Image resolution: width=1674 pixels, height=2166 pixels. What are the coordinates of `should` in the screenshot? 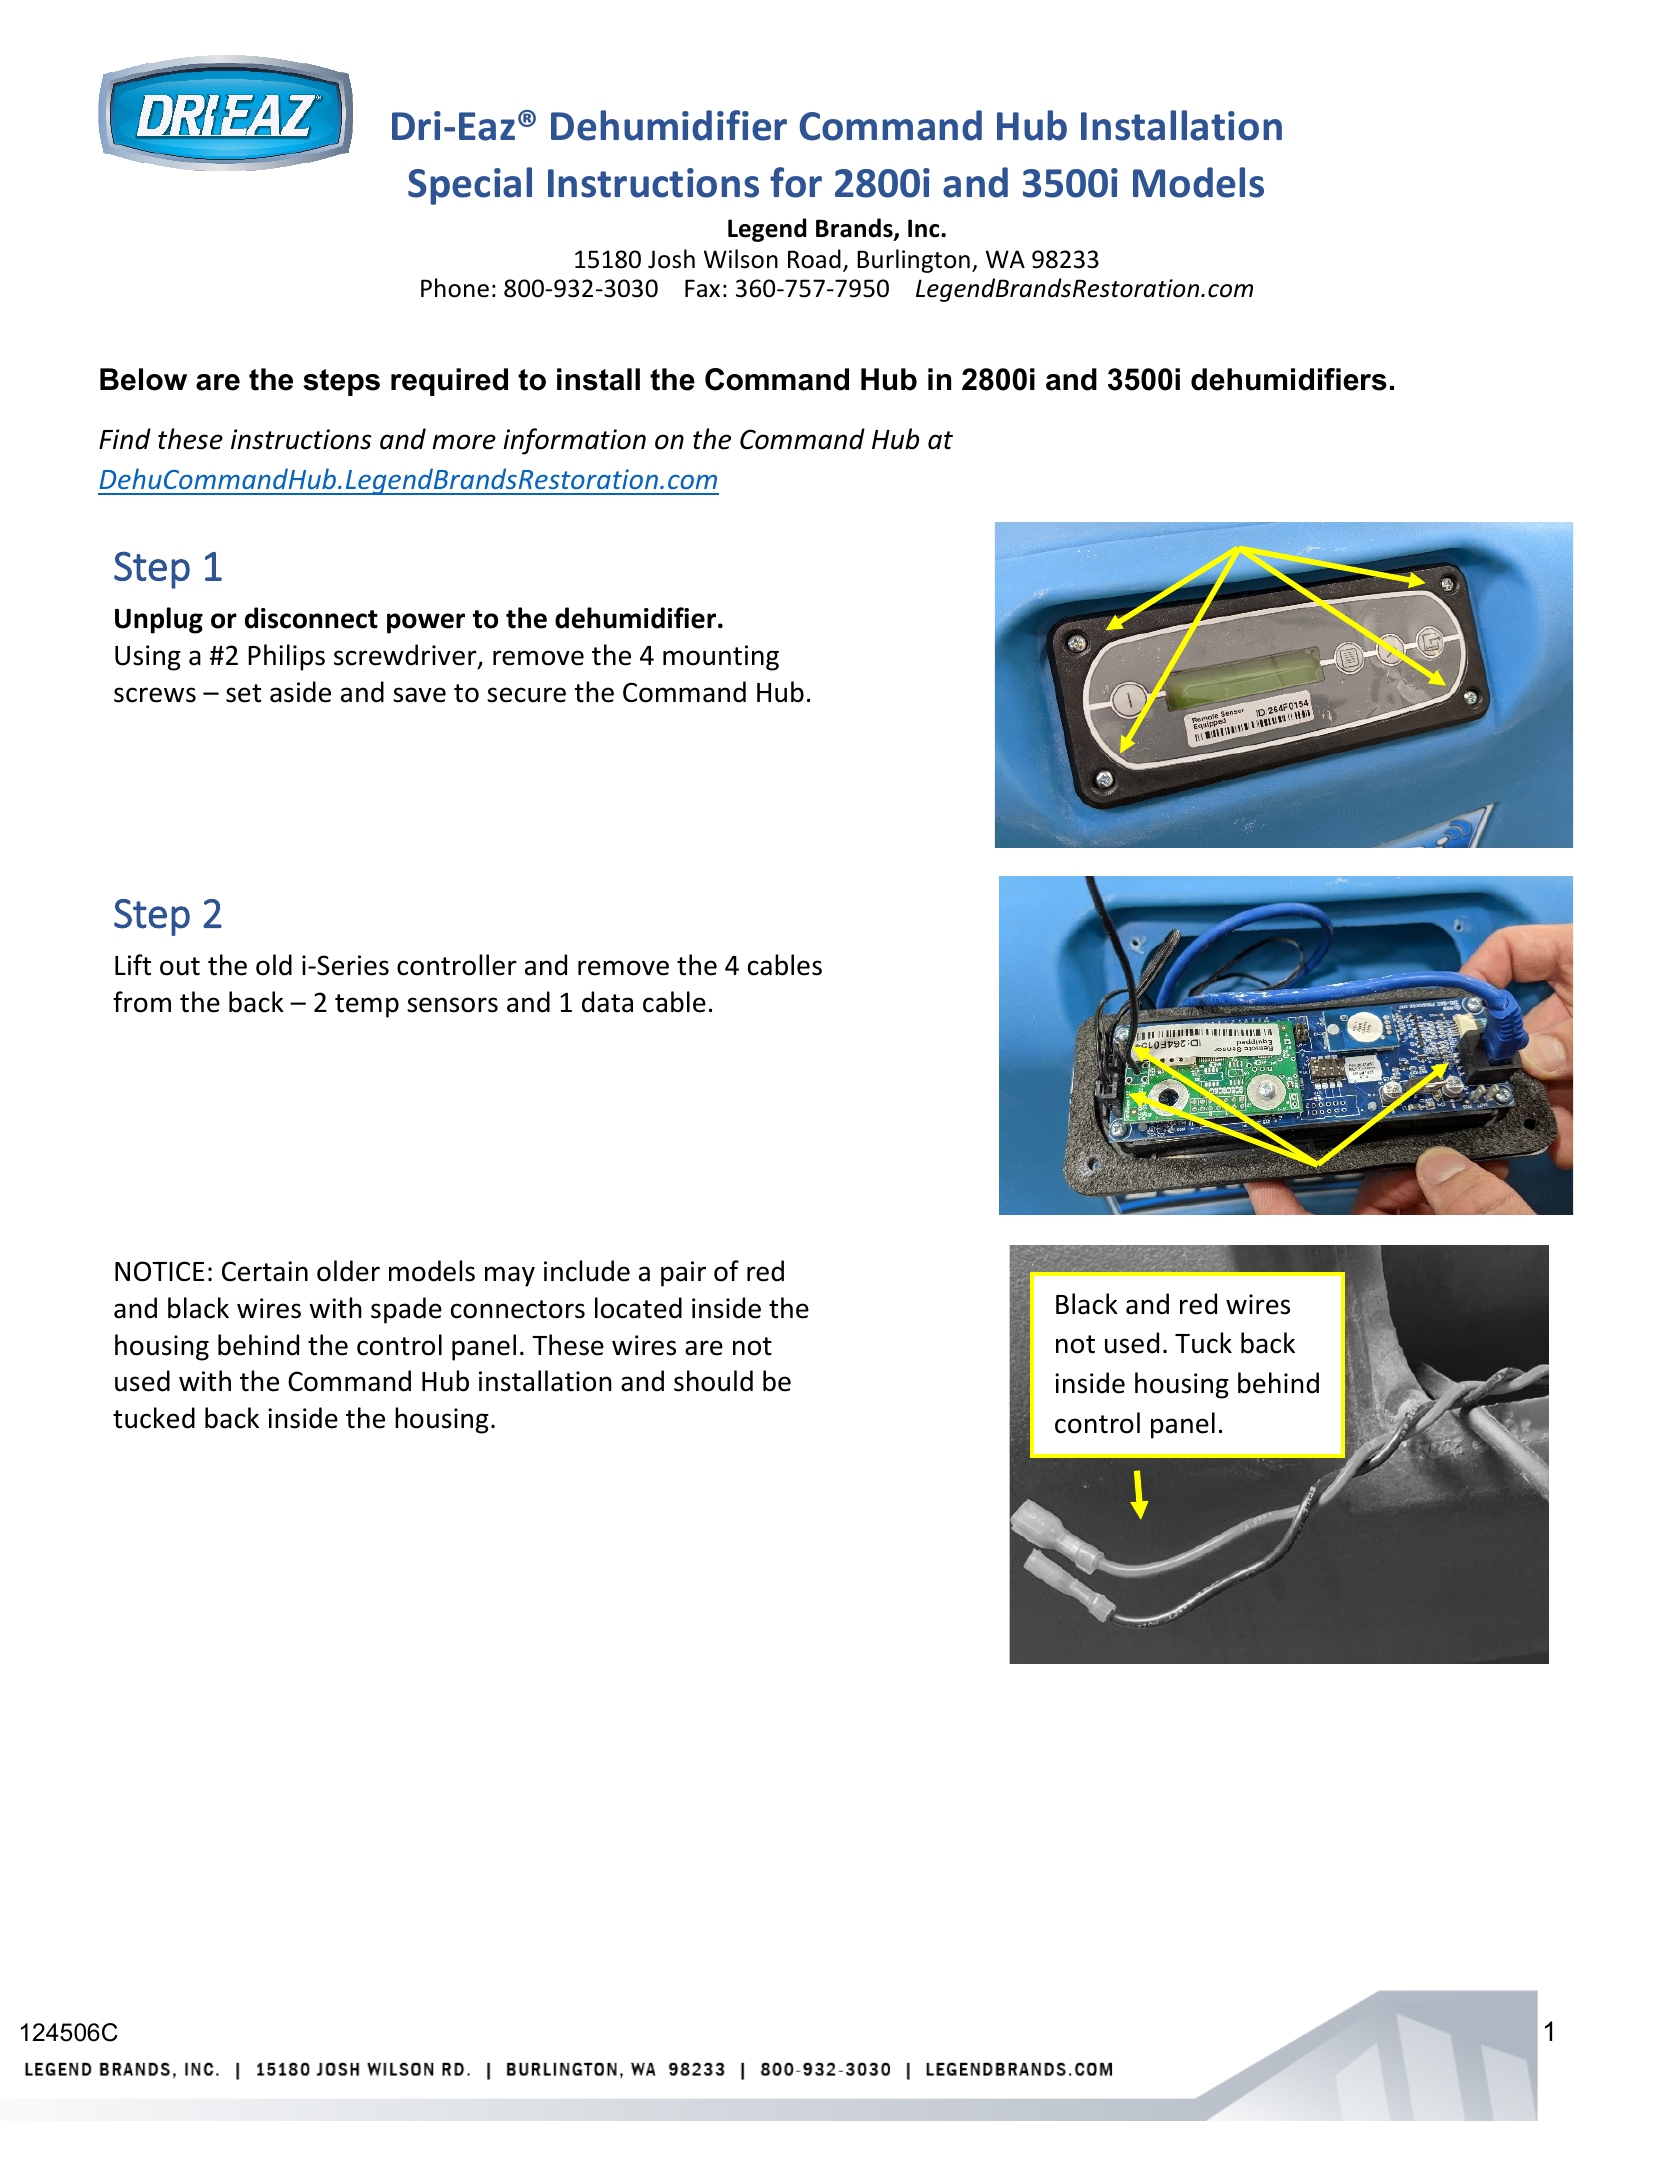 It's located at (713, 1381).
